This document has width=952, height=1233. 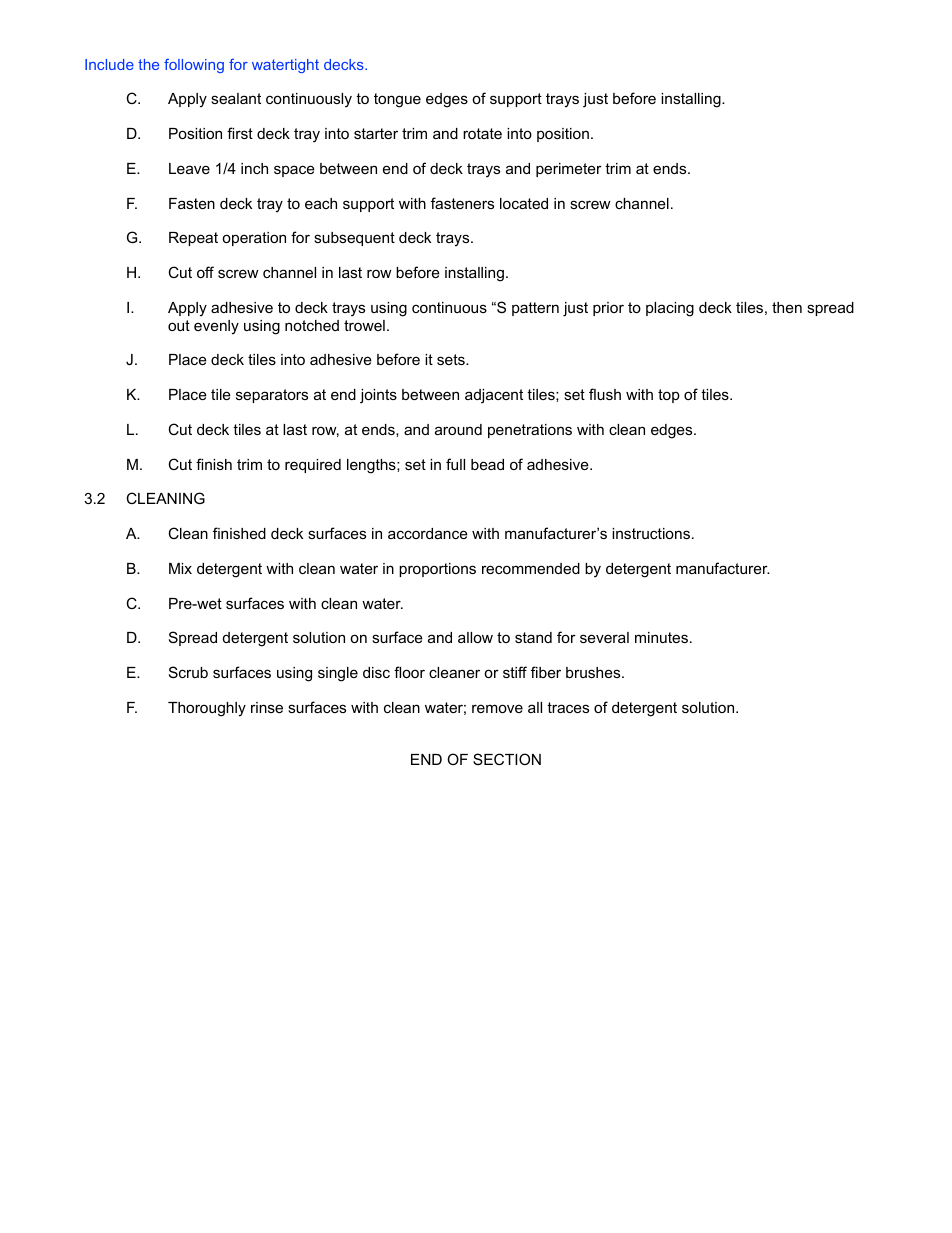 What do you see at coordinates (507, 759) in the document?
I see `SECTION` at bounding box center [507, 759].
